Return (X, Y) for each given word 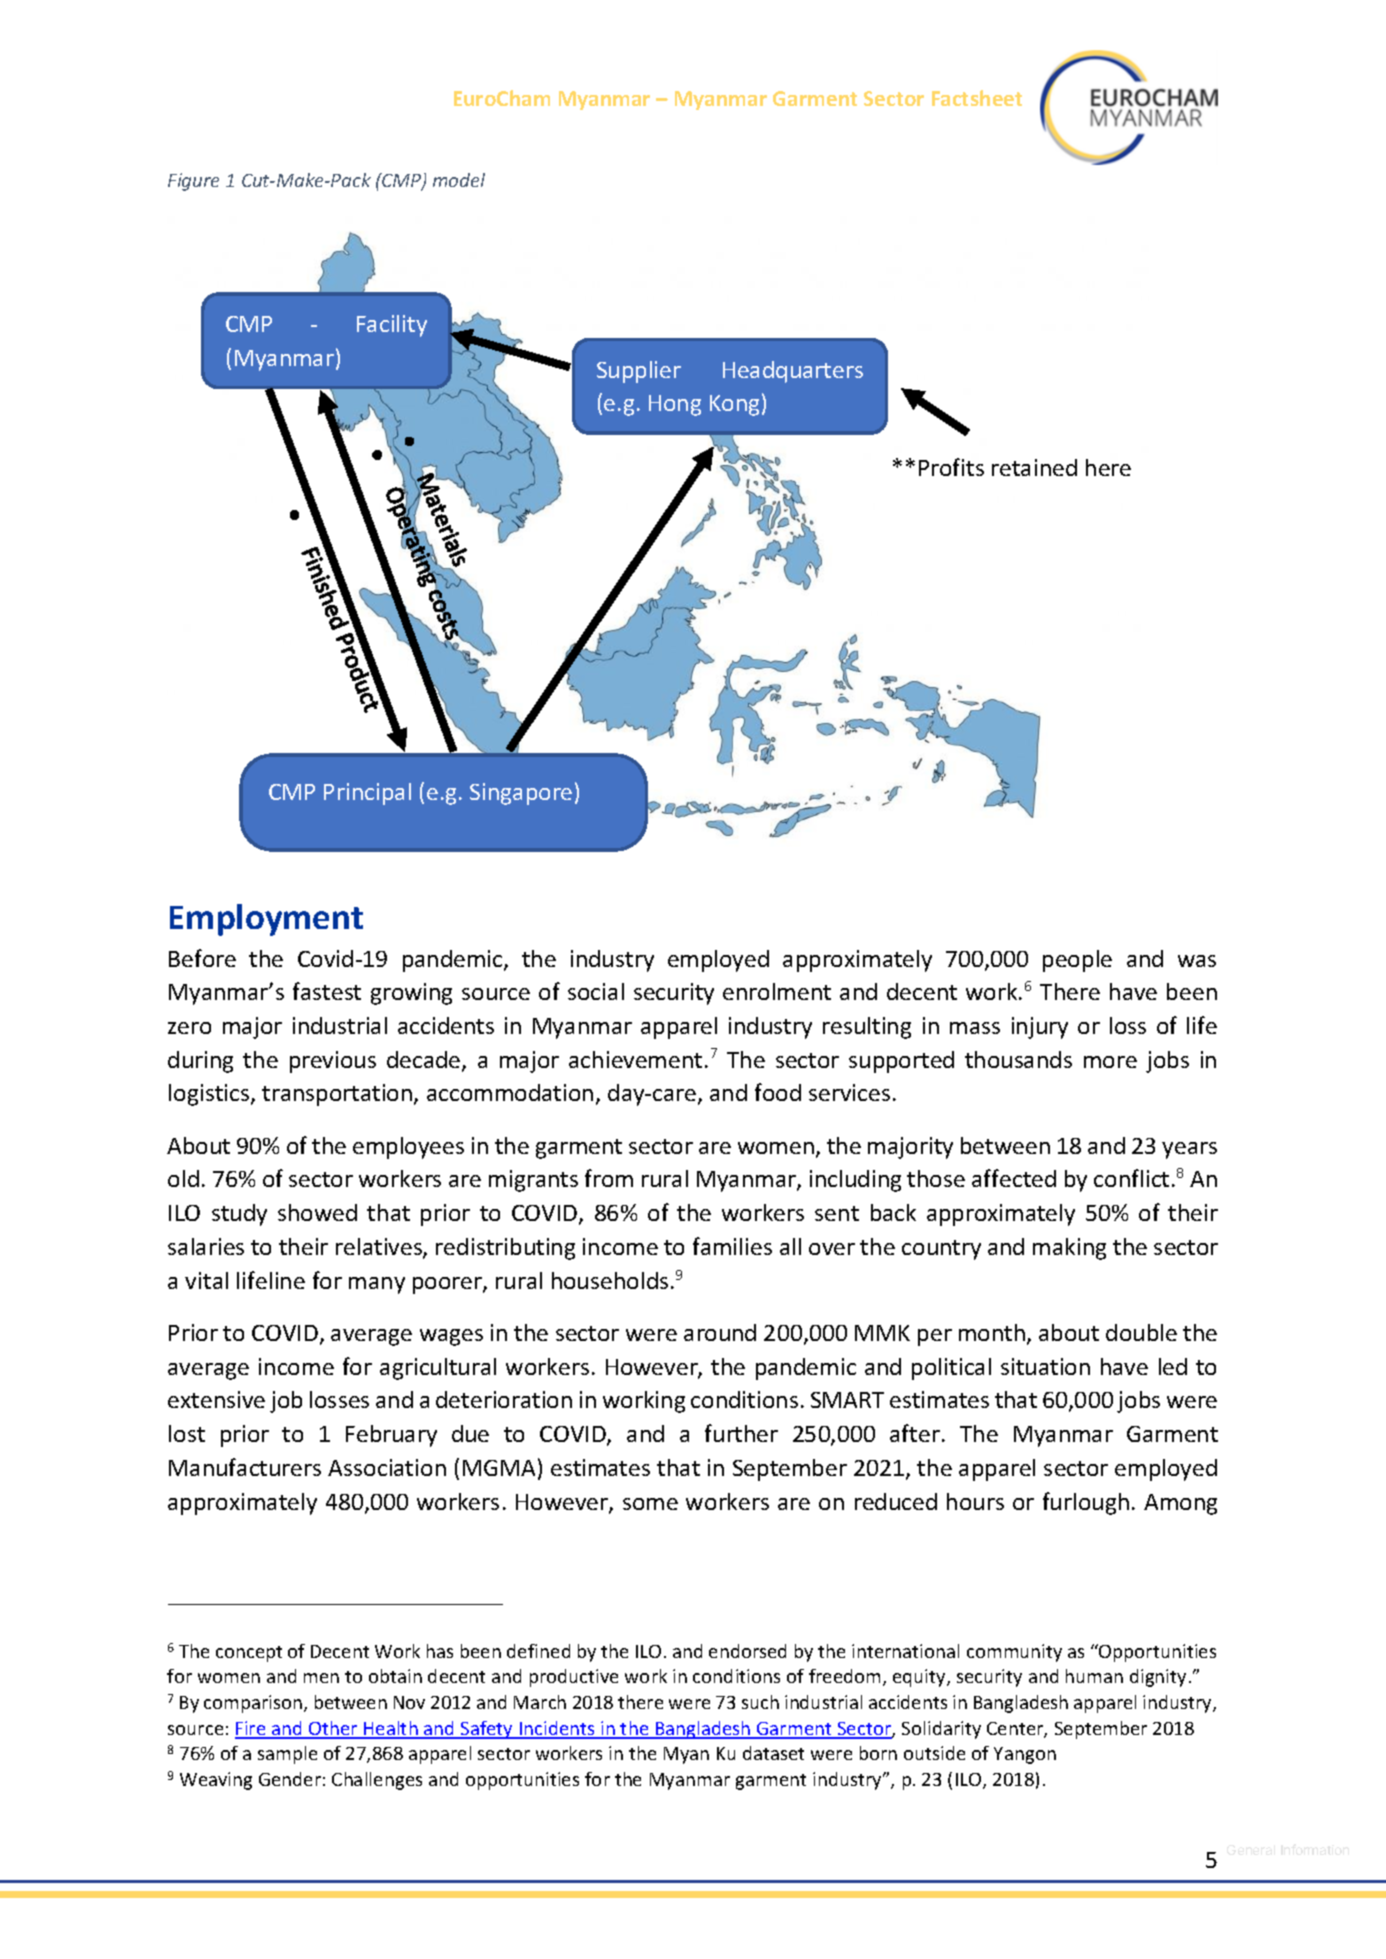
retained (1034, 467)
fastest (327, 991)
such (760, 1702)
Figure (193, 182)
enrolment (777, 991)
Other (333, 1729)
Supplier (639, 372)
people (1077, 961)
